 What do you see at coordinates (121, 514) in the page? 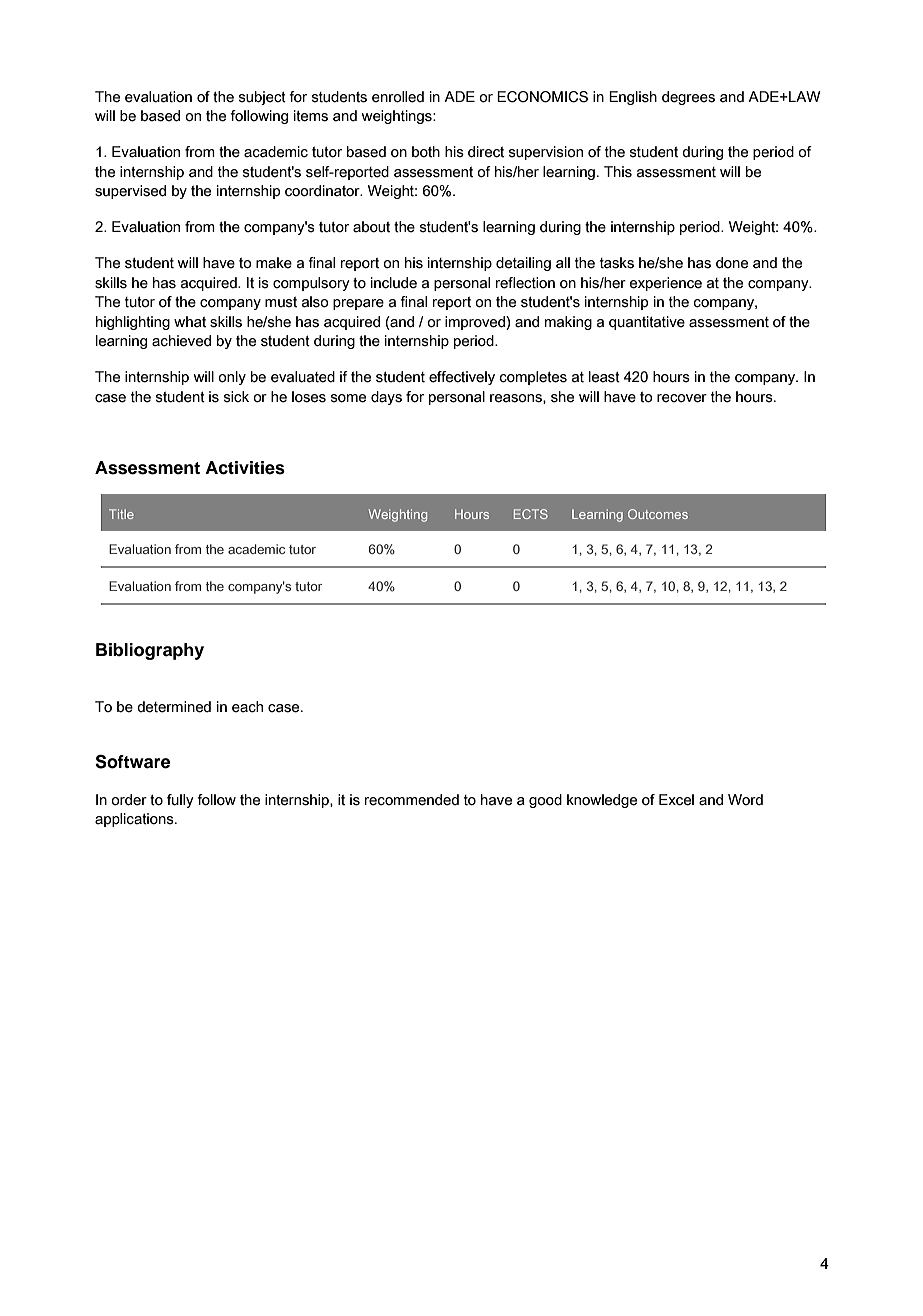
I see `Title` at bounding box center [121, 514].
